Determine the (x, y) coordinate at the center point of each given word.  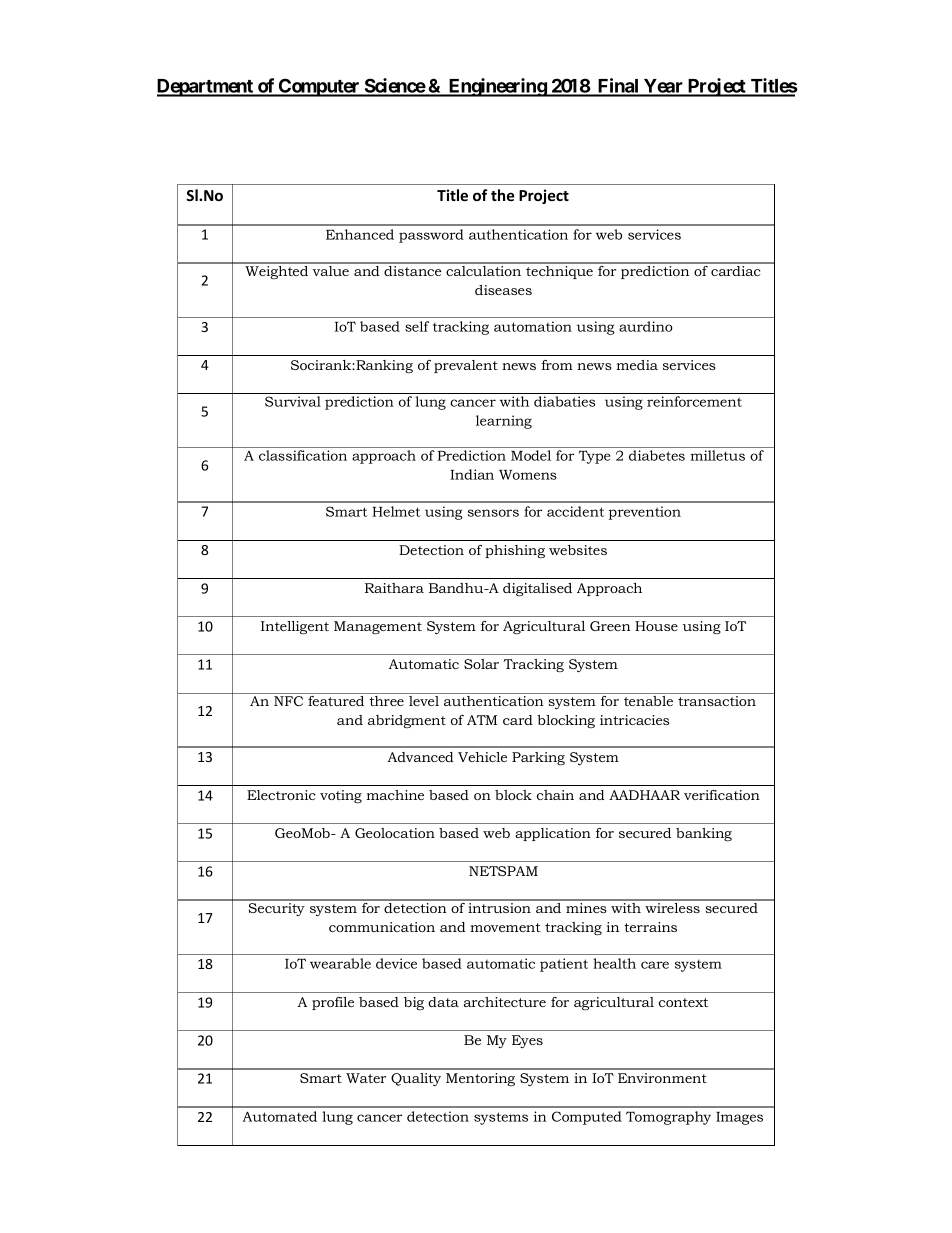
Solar (481, 664)
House (656, 626)
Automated (280, 1116)
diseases (503, 290)
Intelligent (295, 627)
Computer (319, 87)
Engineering (497, 87)
